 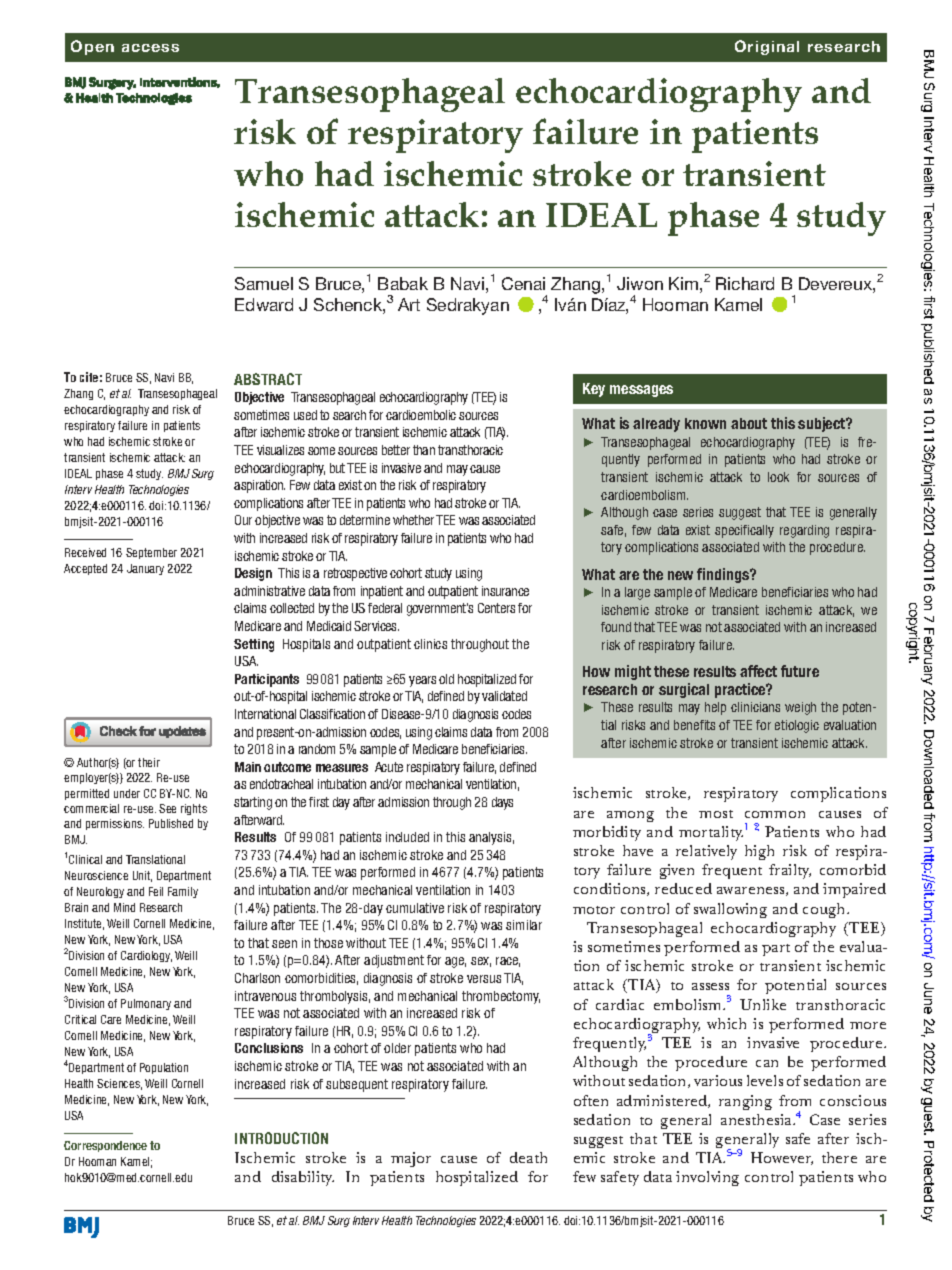 I want to click on Open, so click(x=92, y=47).
